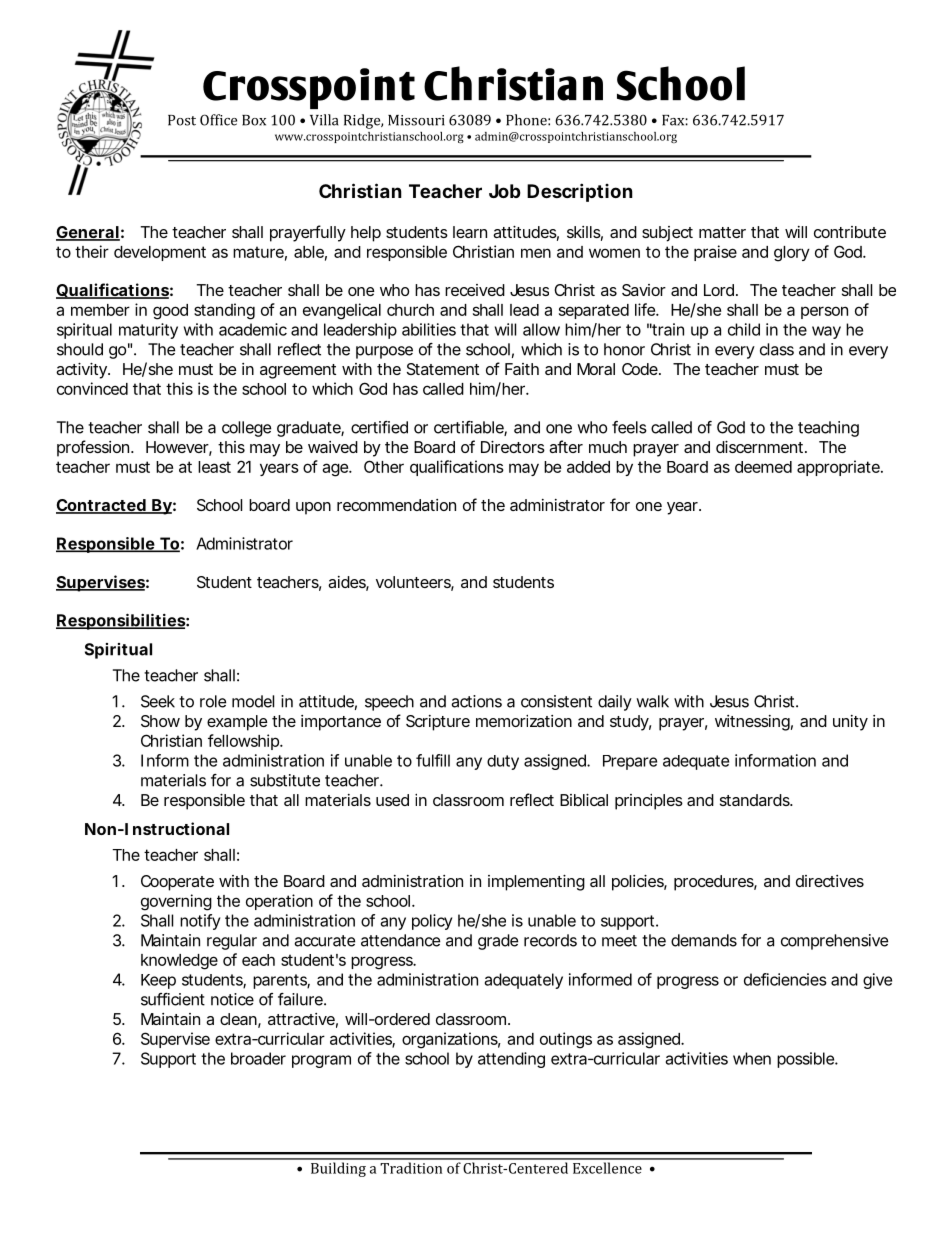 The image size is (952, 1233). Describe the element at coordinates (182, 120) in the document. I see `Post` at that location.
